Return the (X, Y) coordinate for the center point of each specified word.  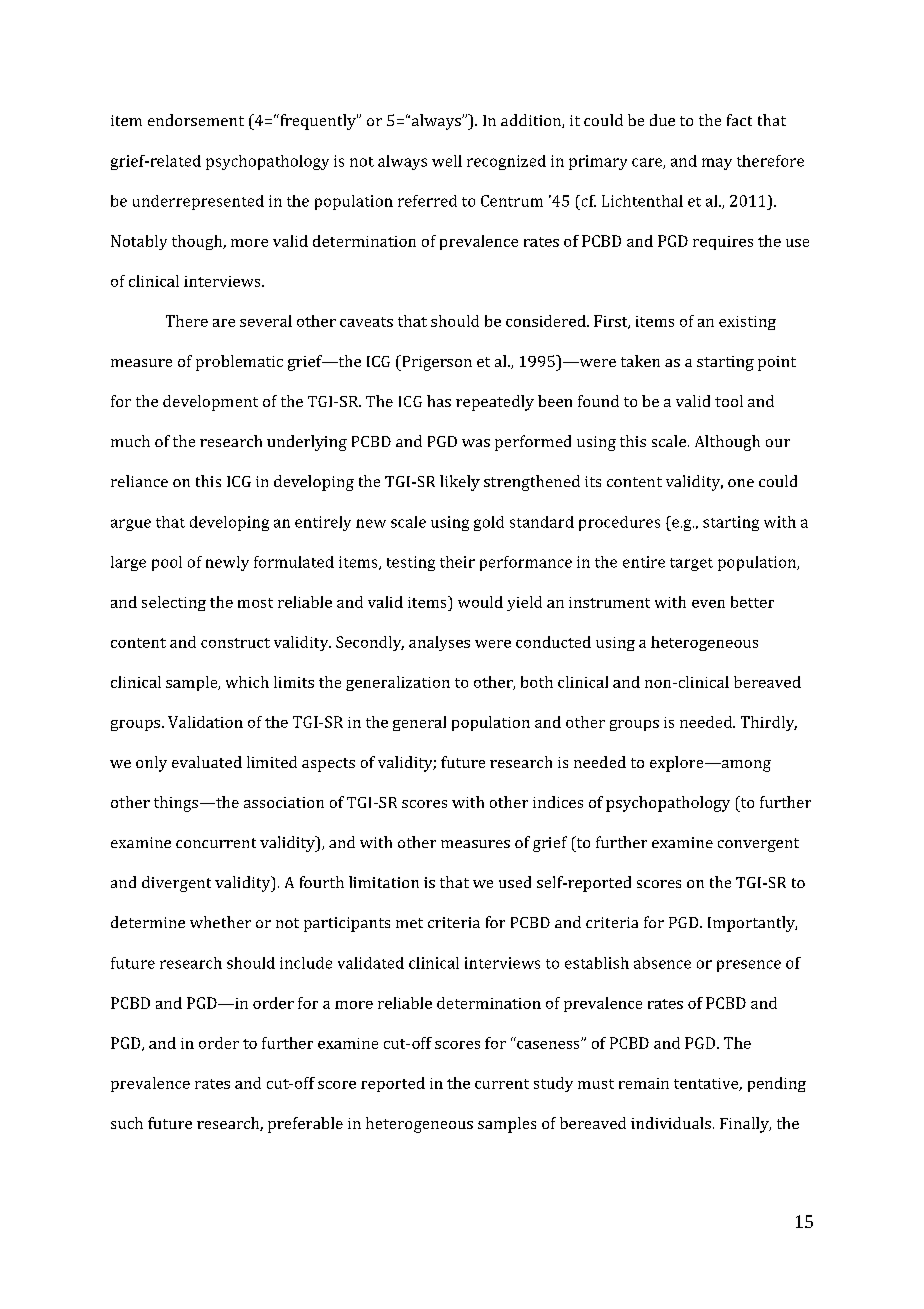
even (708, 604)
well (447, 161)
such (127, 1123)
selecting (174, 603)
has (439, 401)
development (210, 403)
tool (729, 401)
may (717, 164)
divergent (176, 884)
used (515, 882)
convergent (758, 845)
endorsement (196, 120)
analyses (439, 643)
